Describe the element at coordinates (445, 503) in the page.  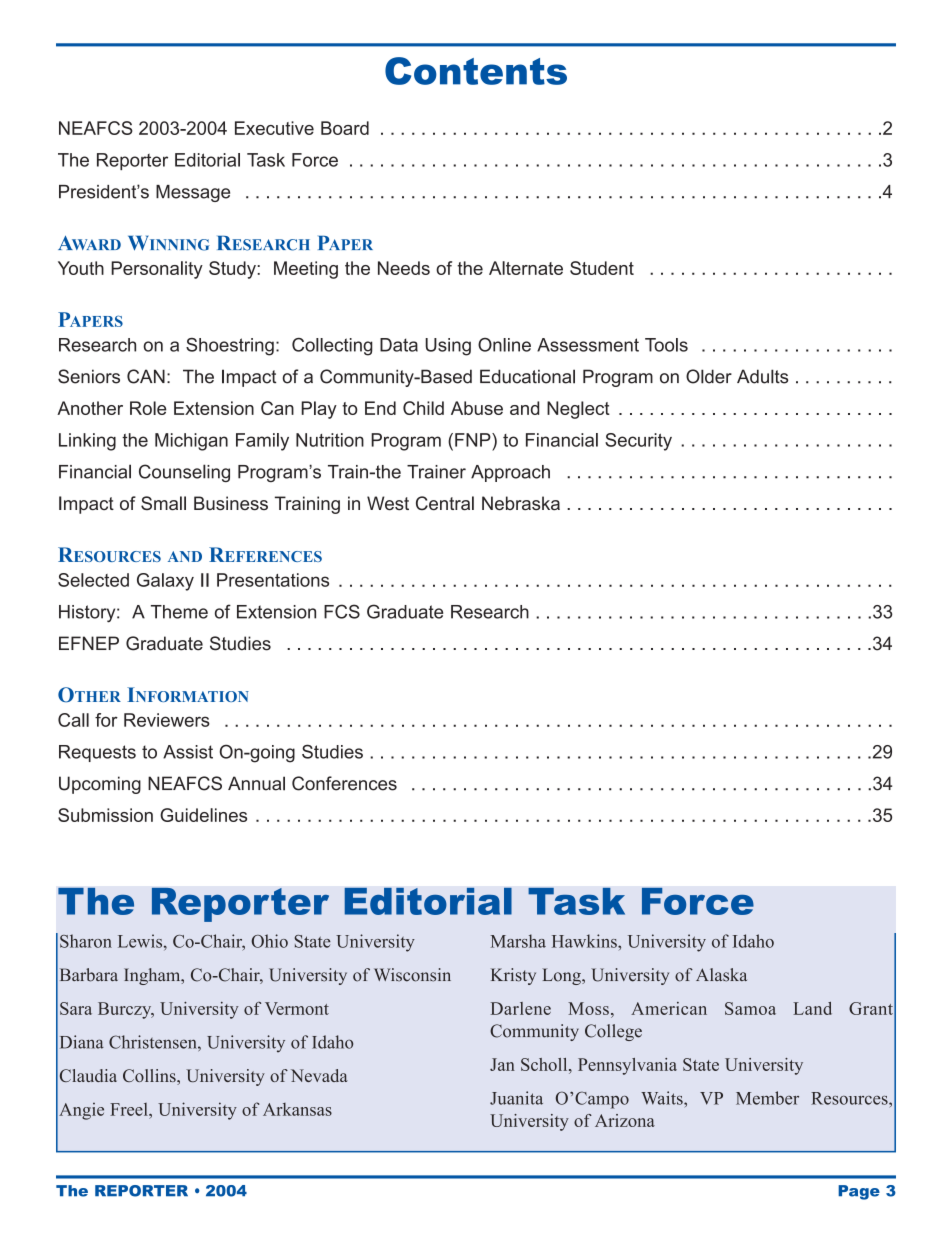
I see `Central` at that location.
